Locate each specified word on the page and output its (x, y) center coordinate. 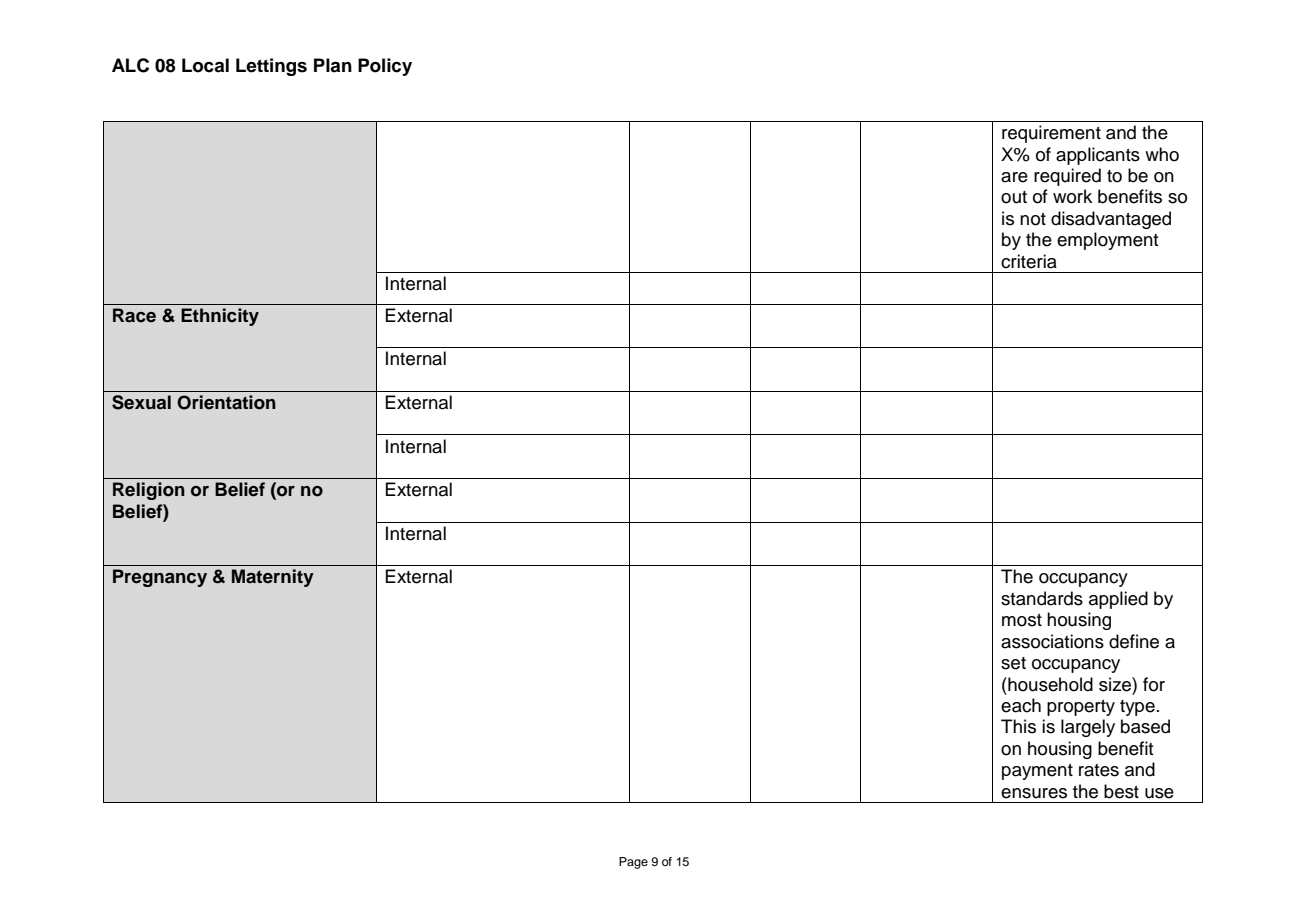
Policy (385, 67)
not (1033, 219)
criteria (1029, 261)
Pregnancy (160, 578)
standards (1042, 598)
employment (1108, 241)
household (1049, 684)
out (1014, 197)
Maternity (273, 578)
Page (633, 863)
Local (205, 65)
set (1013, 663)
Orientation (226, 402)
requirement (1051, 134)
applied (1118, 600)
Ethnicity (220, 317)
